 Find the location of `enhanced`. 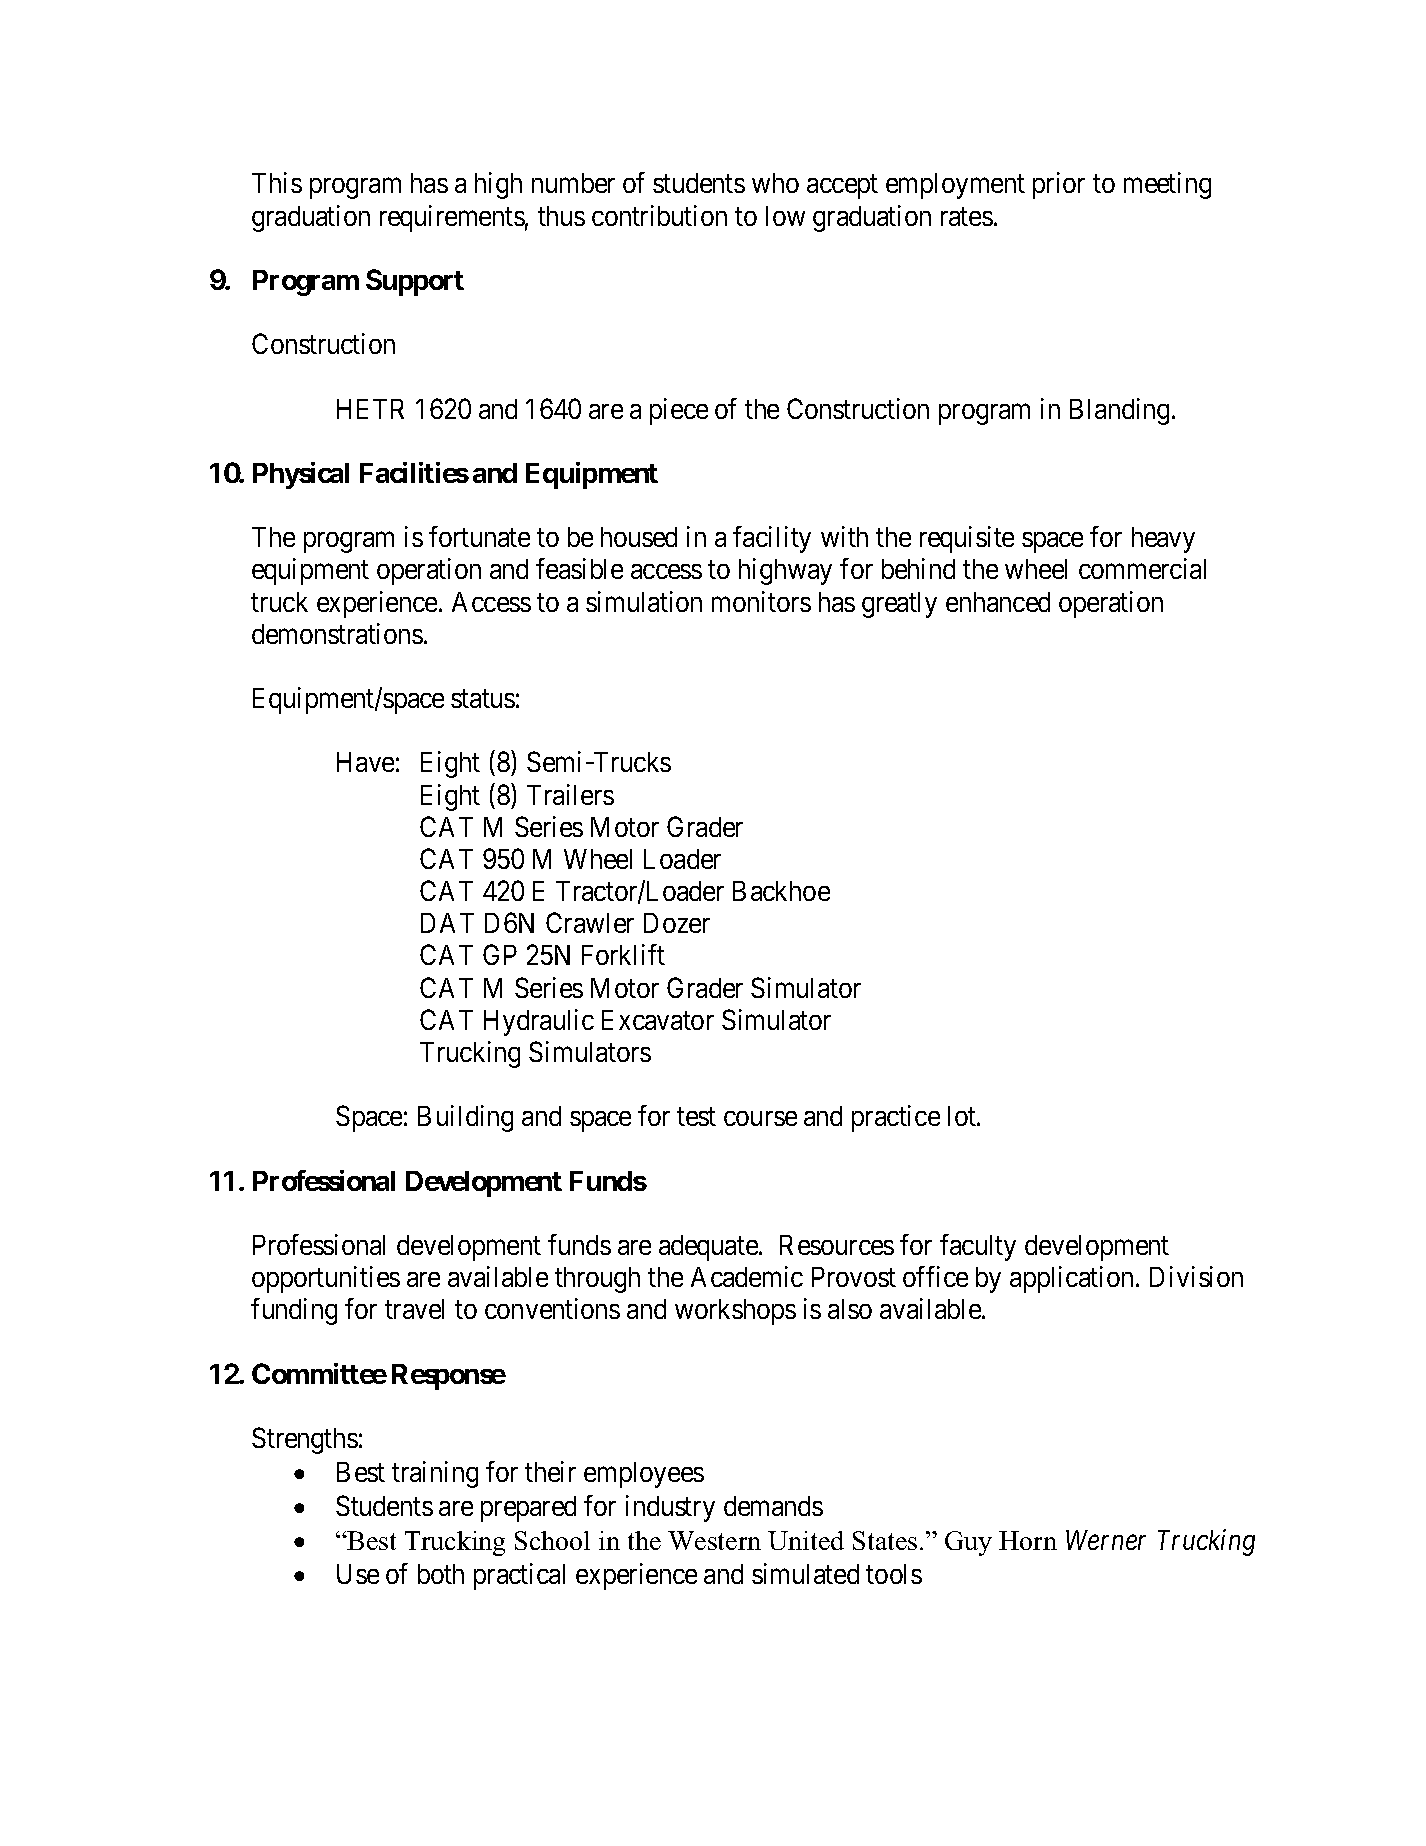

enhanced is located at coordinates (998, 602).
